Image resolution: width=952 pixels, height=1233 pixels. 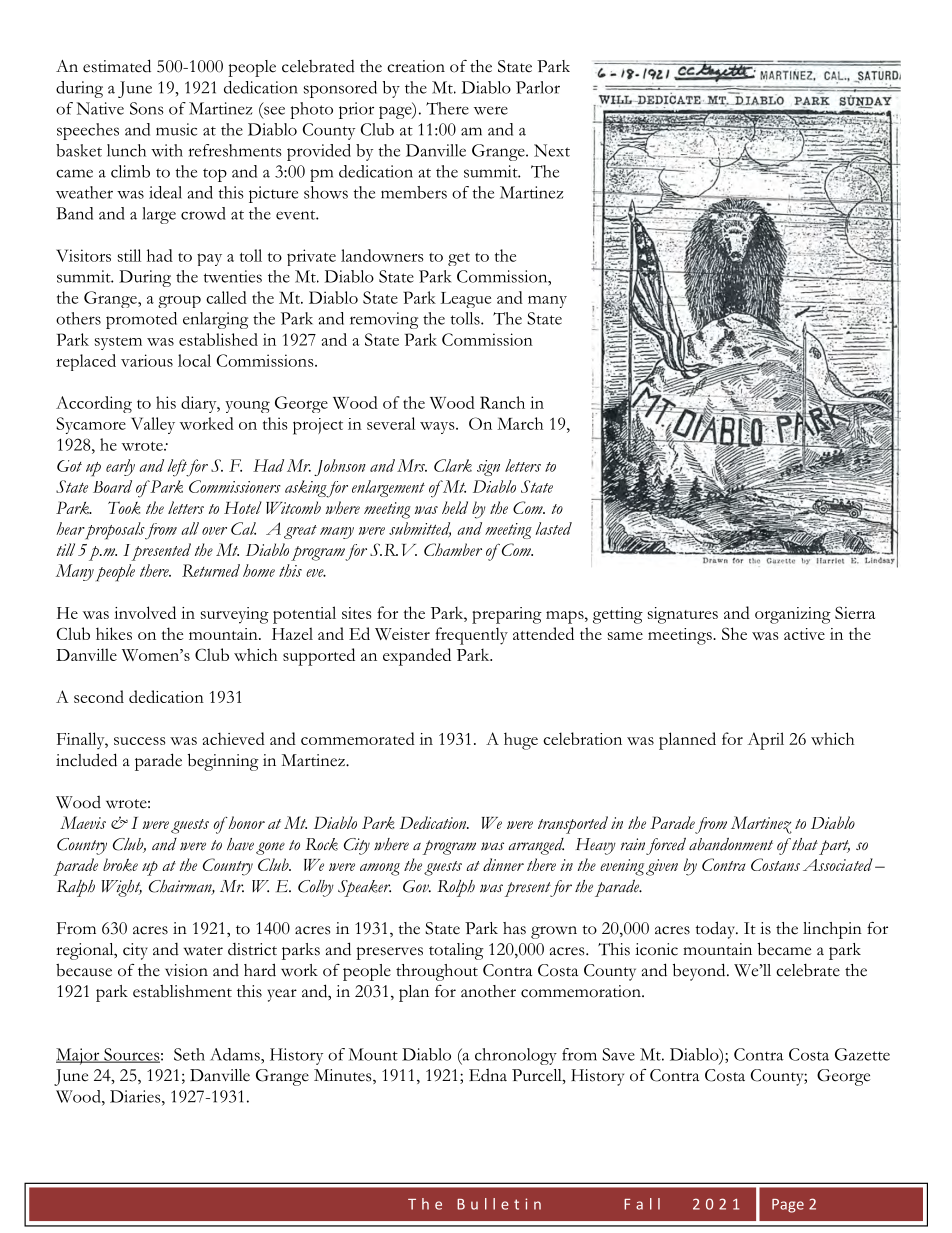 What do you see at coordinates (153, 425) in the image?
I see `Valley` at bounding box center [153, 425].
